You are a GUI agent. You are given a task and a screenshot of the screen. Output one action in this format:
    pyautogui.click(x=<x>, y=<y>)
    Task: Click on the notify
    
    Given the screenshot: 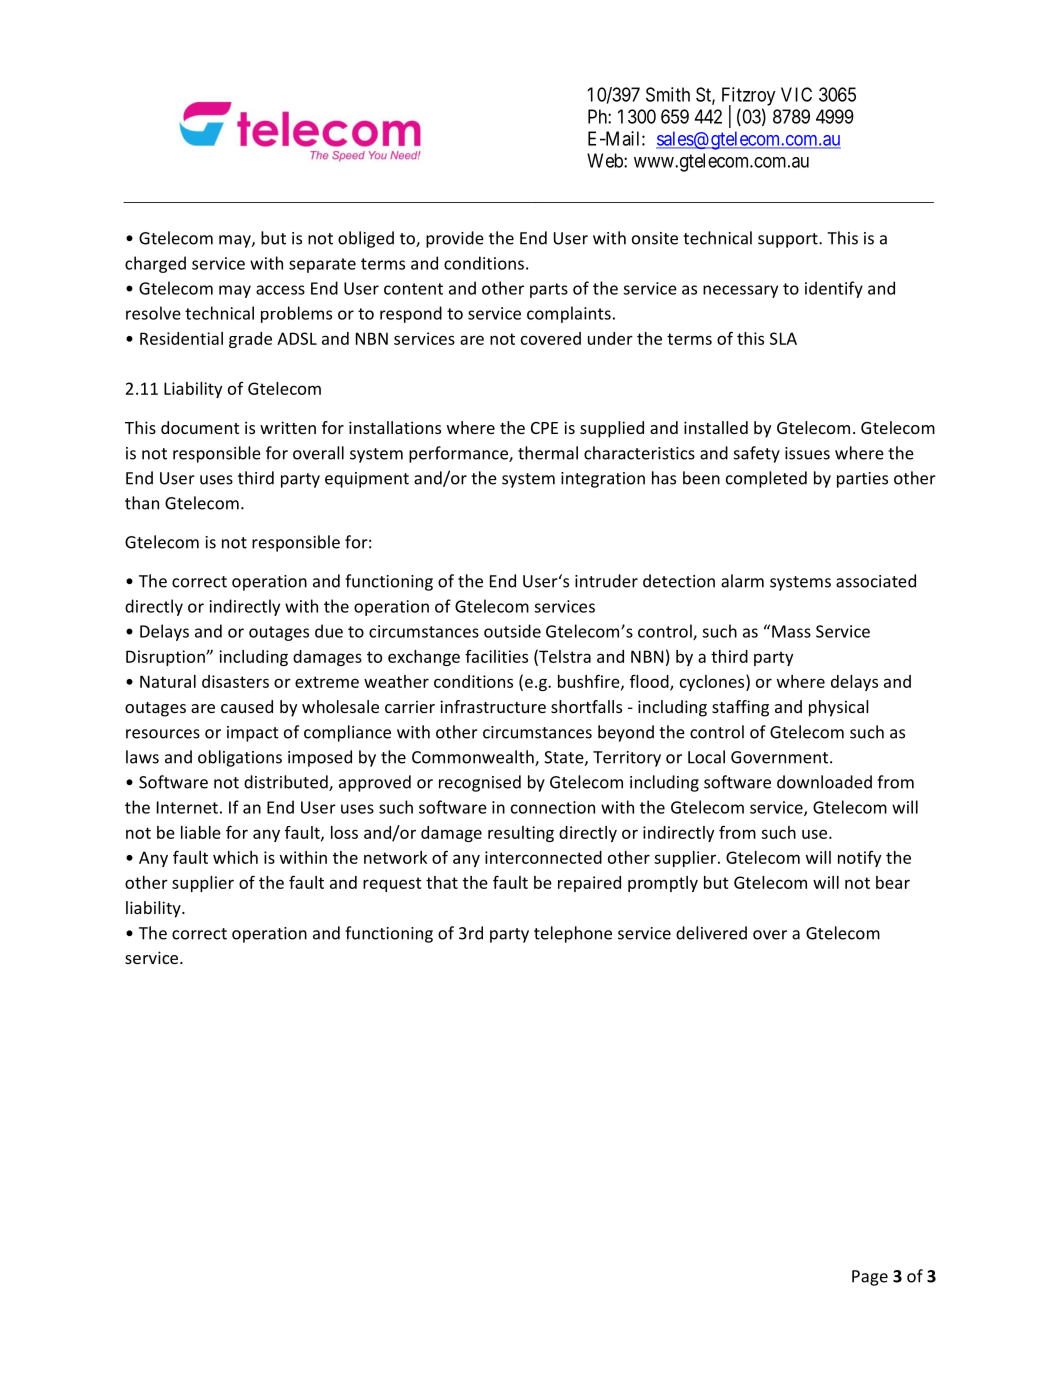 What is the action you would take?
    pyautogui.click(x=859, y=859)
